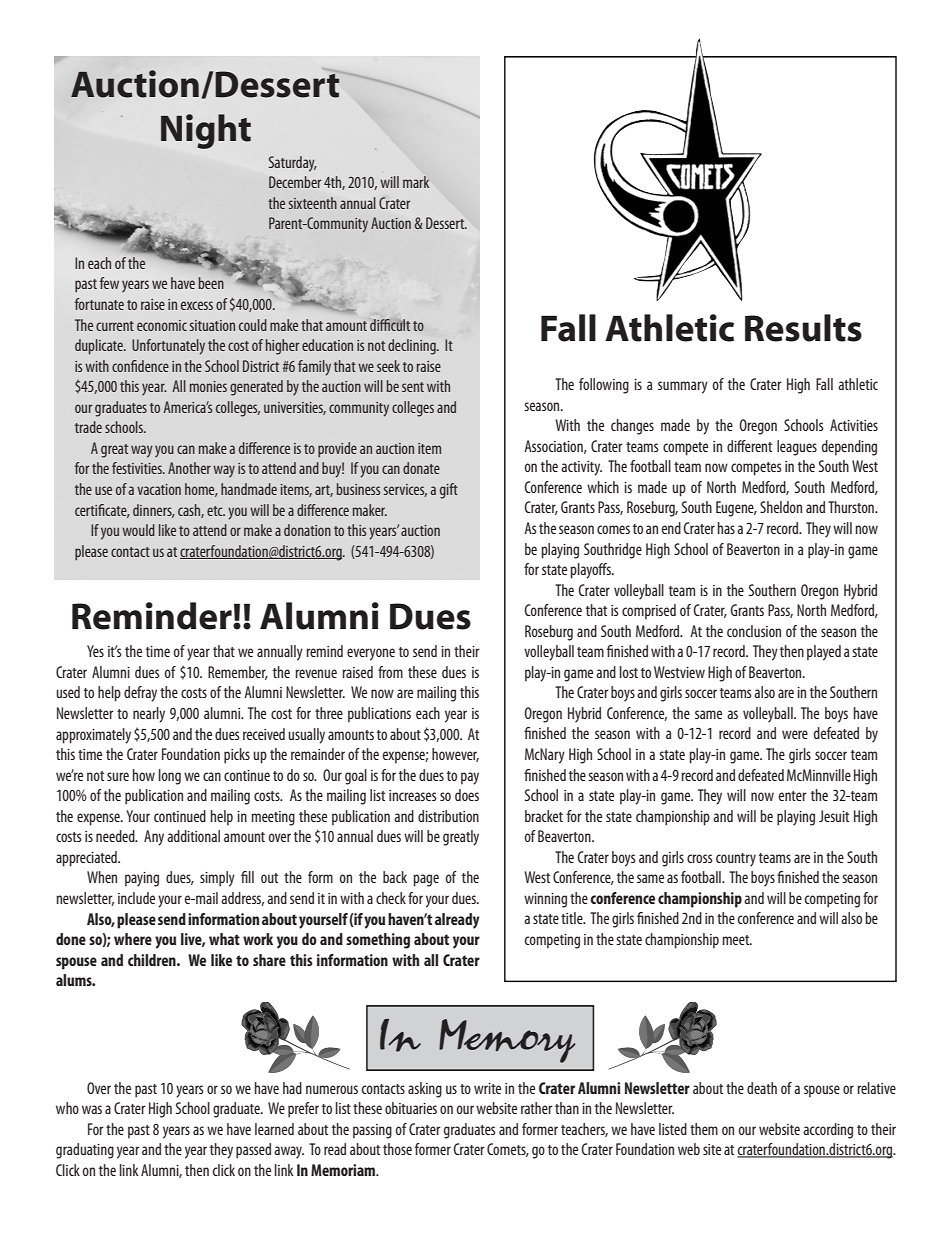  I want to click on distribution, so click(448, 816).
